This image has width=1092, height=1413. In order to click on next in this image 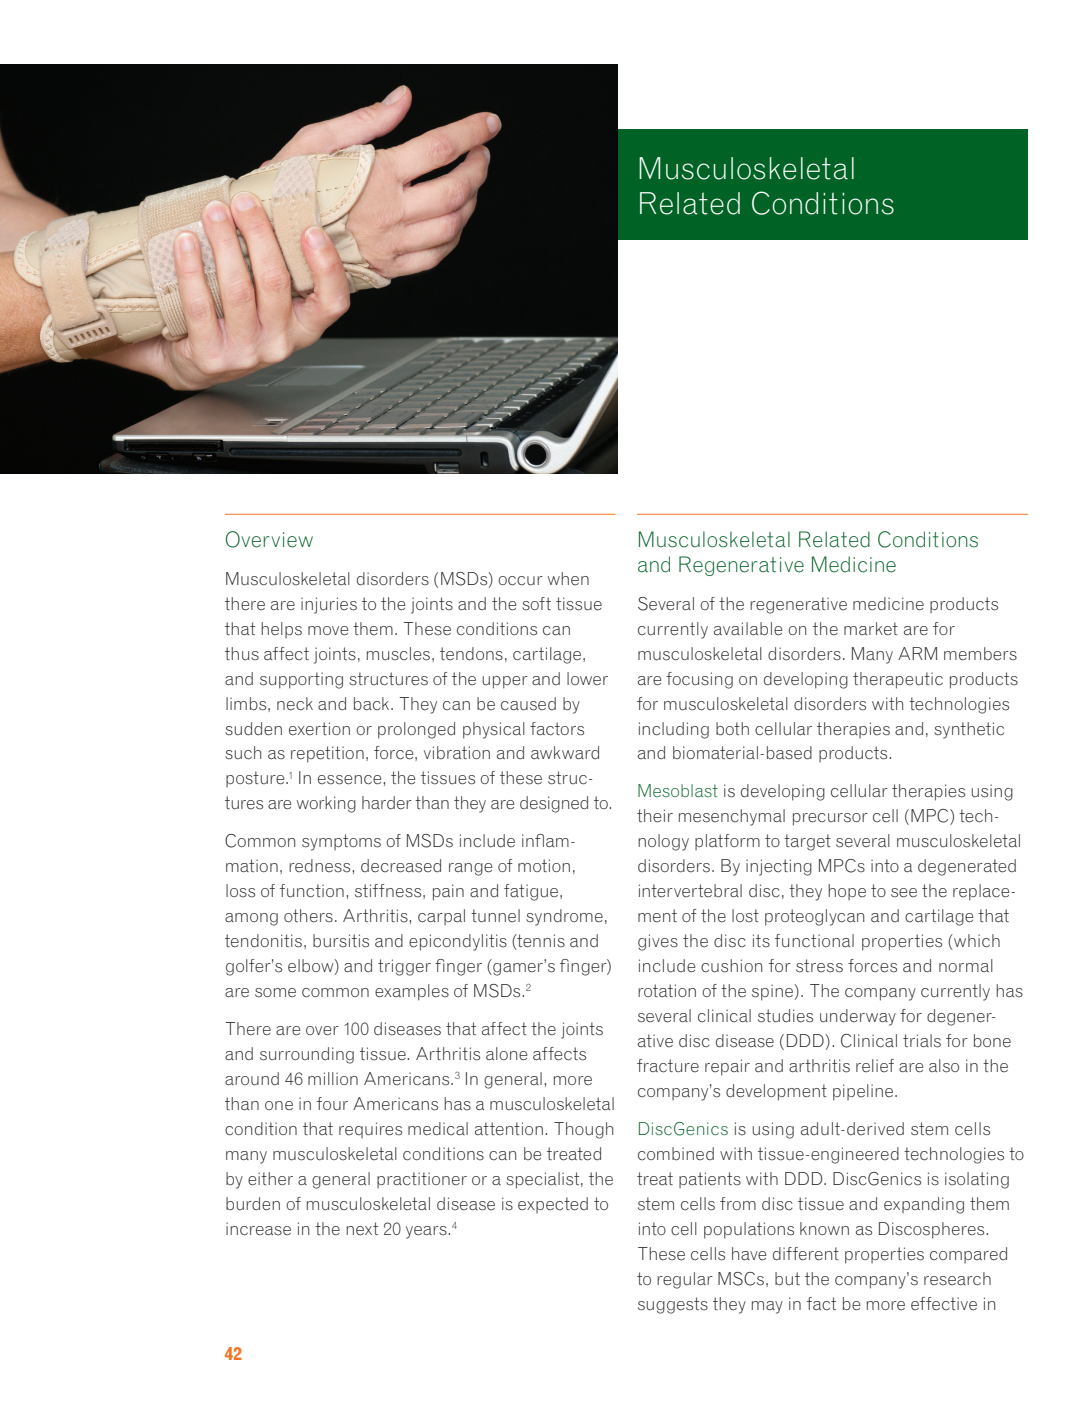, I will do `click(362, 1229)`.
